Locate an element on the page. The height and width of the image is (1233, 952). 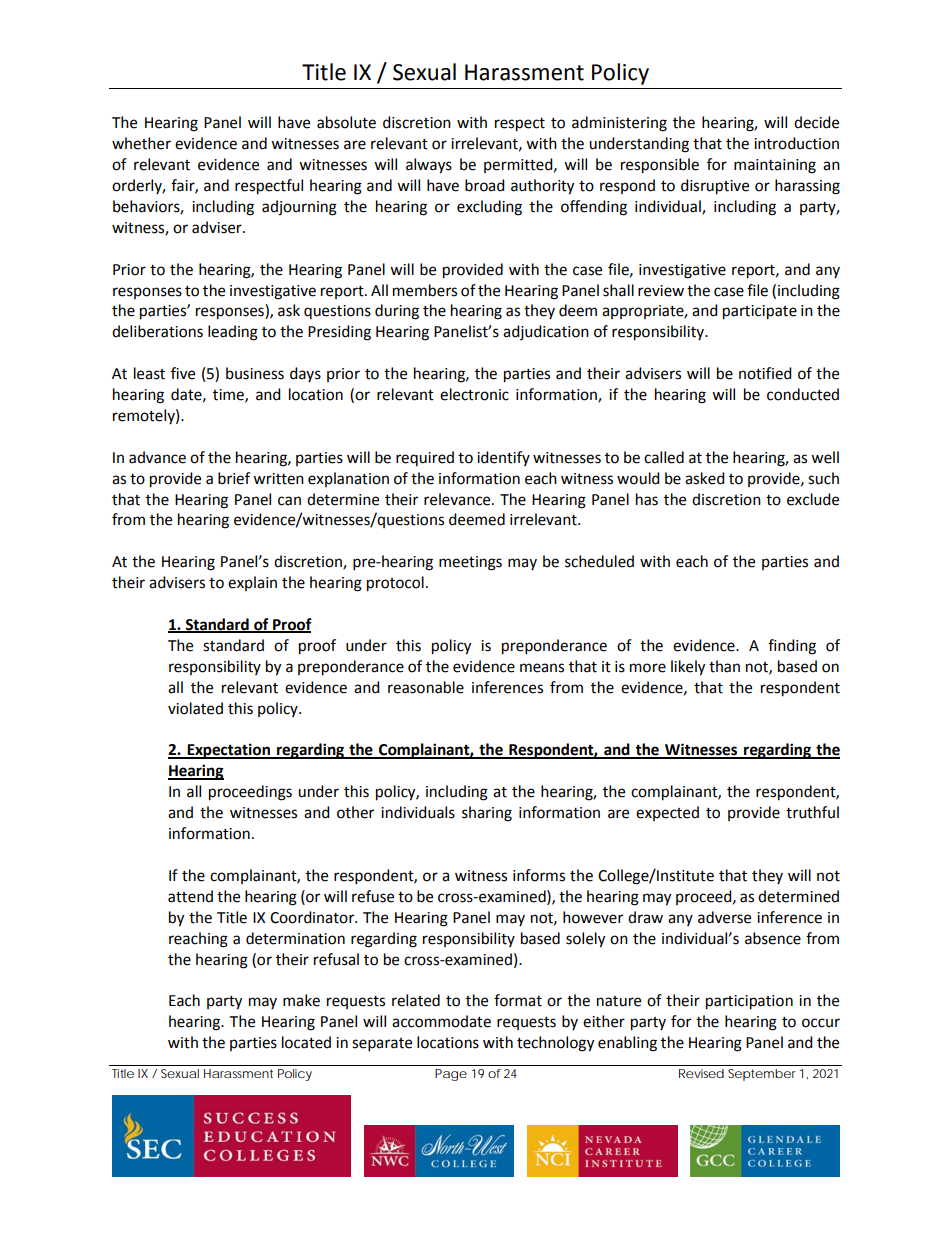
Page is located at coordinates (451, 1075).
